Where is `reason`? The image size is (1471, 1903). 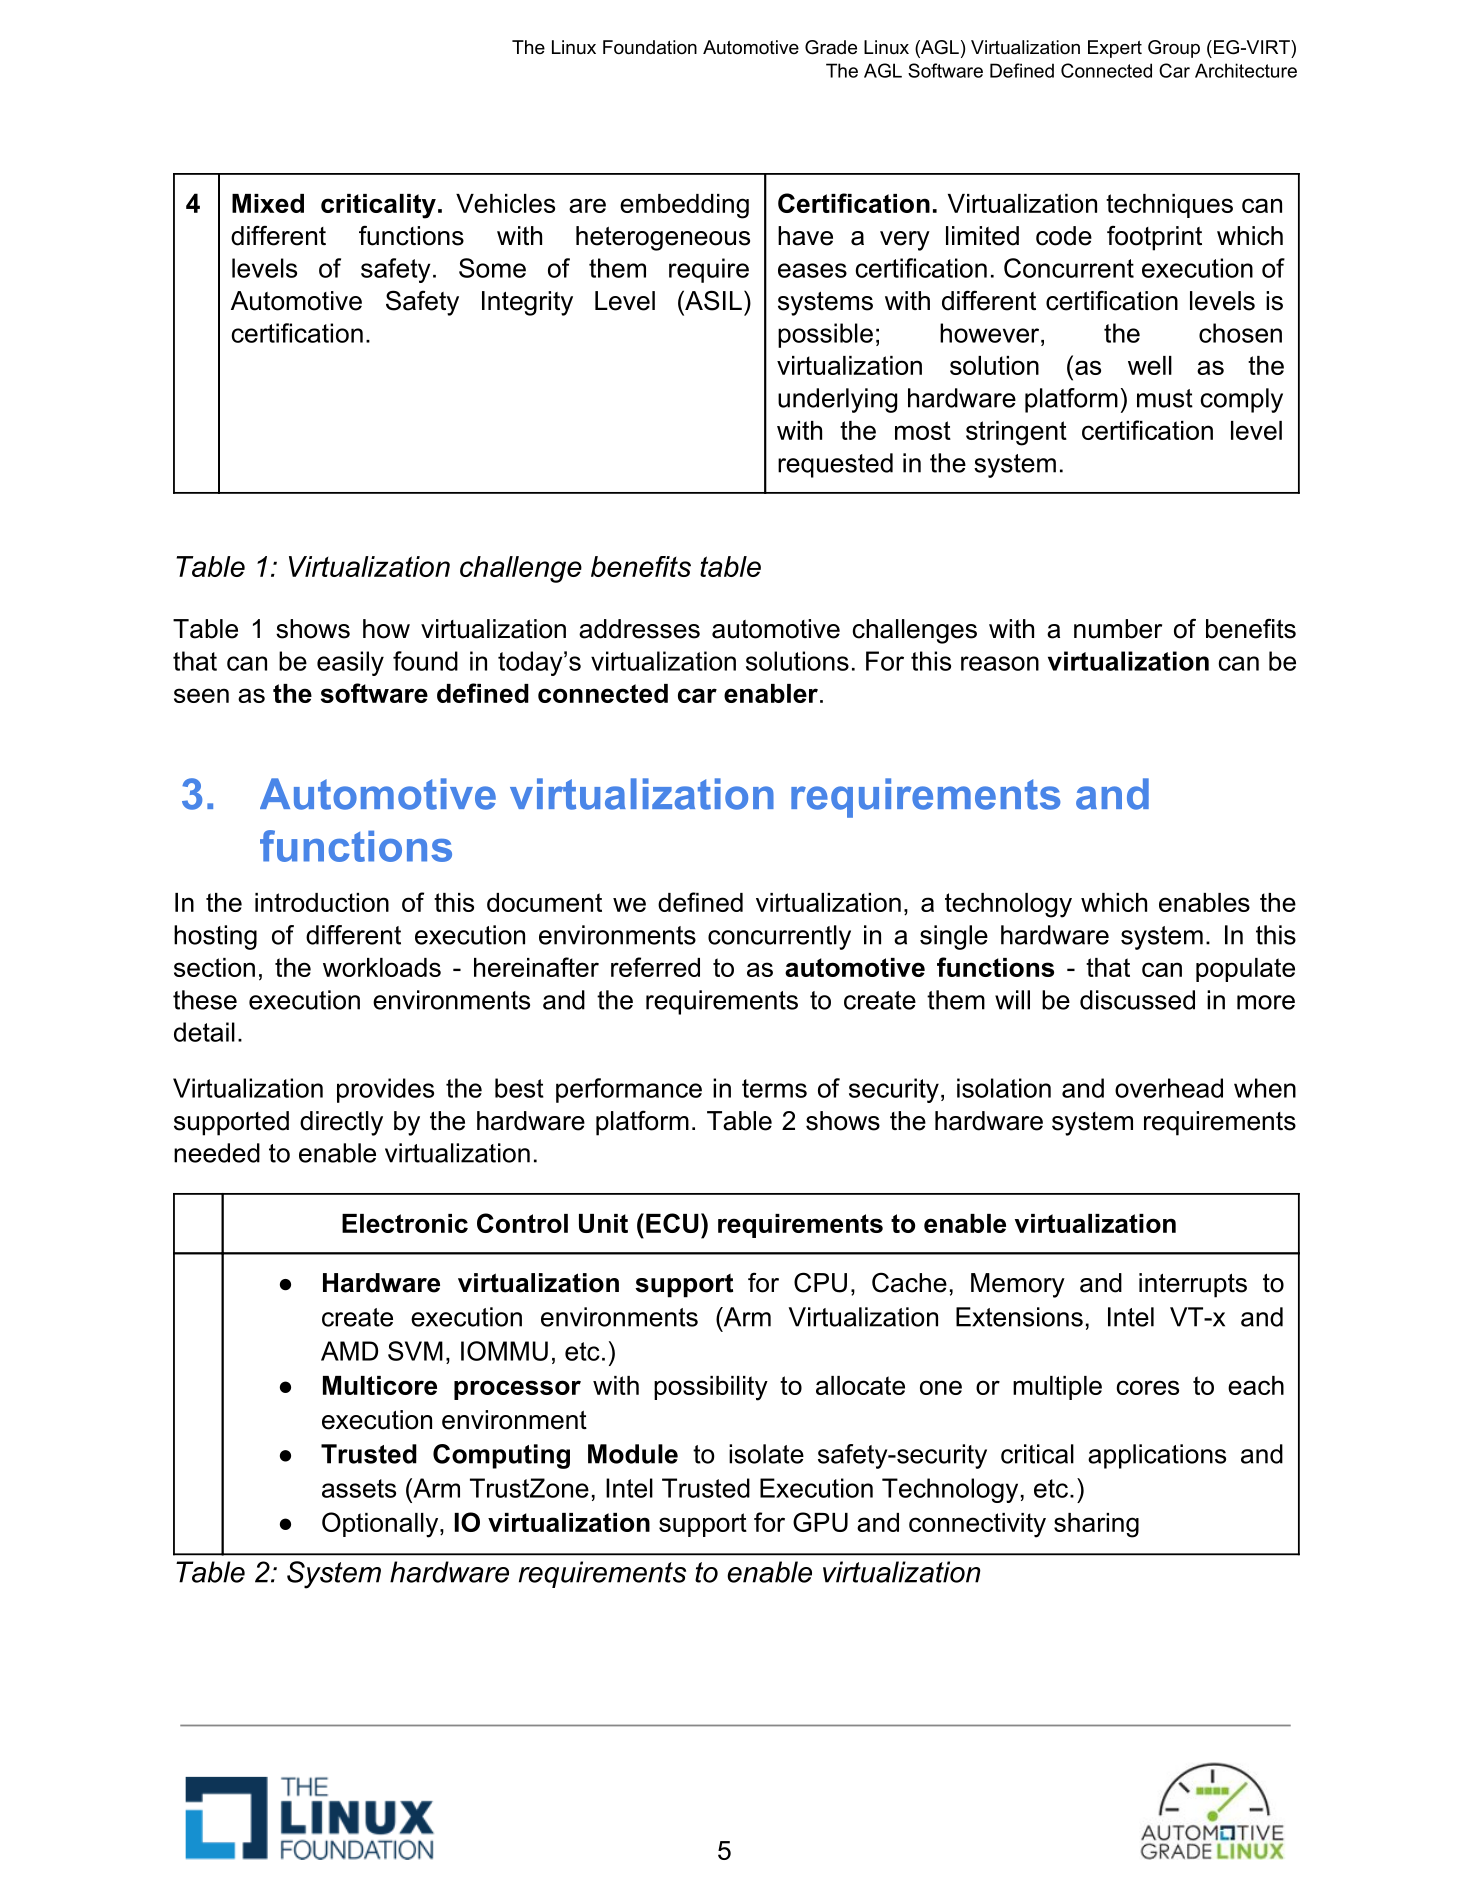 reason is located at coordinates (1000, 663).
